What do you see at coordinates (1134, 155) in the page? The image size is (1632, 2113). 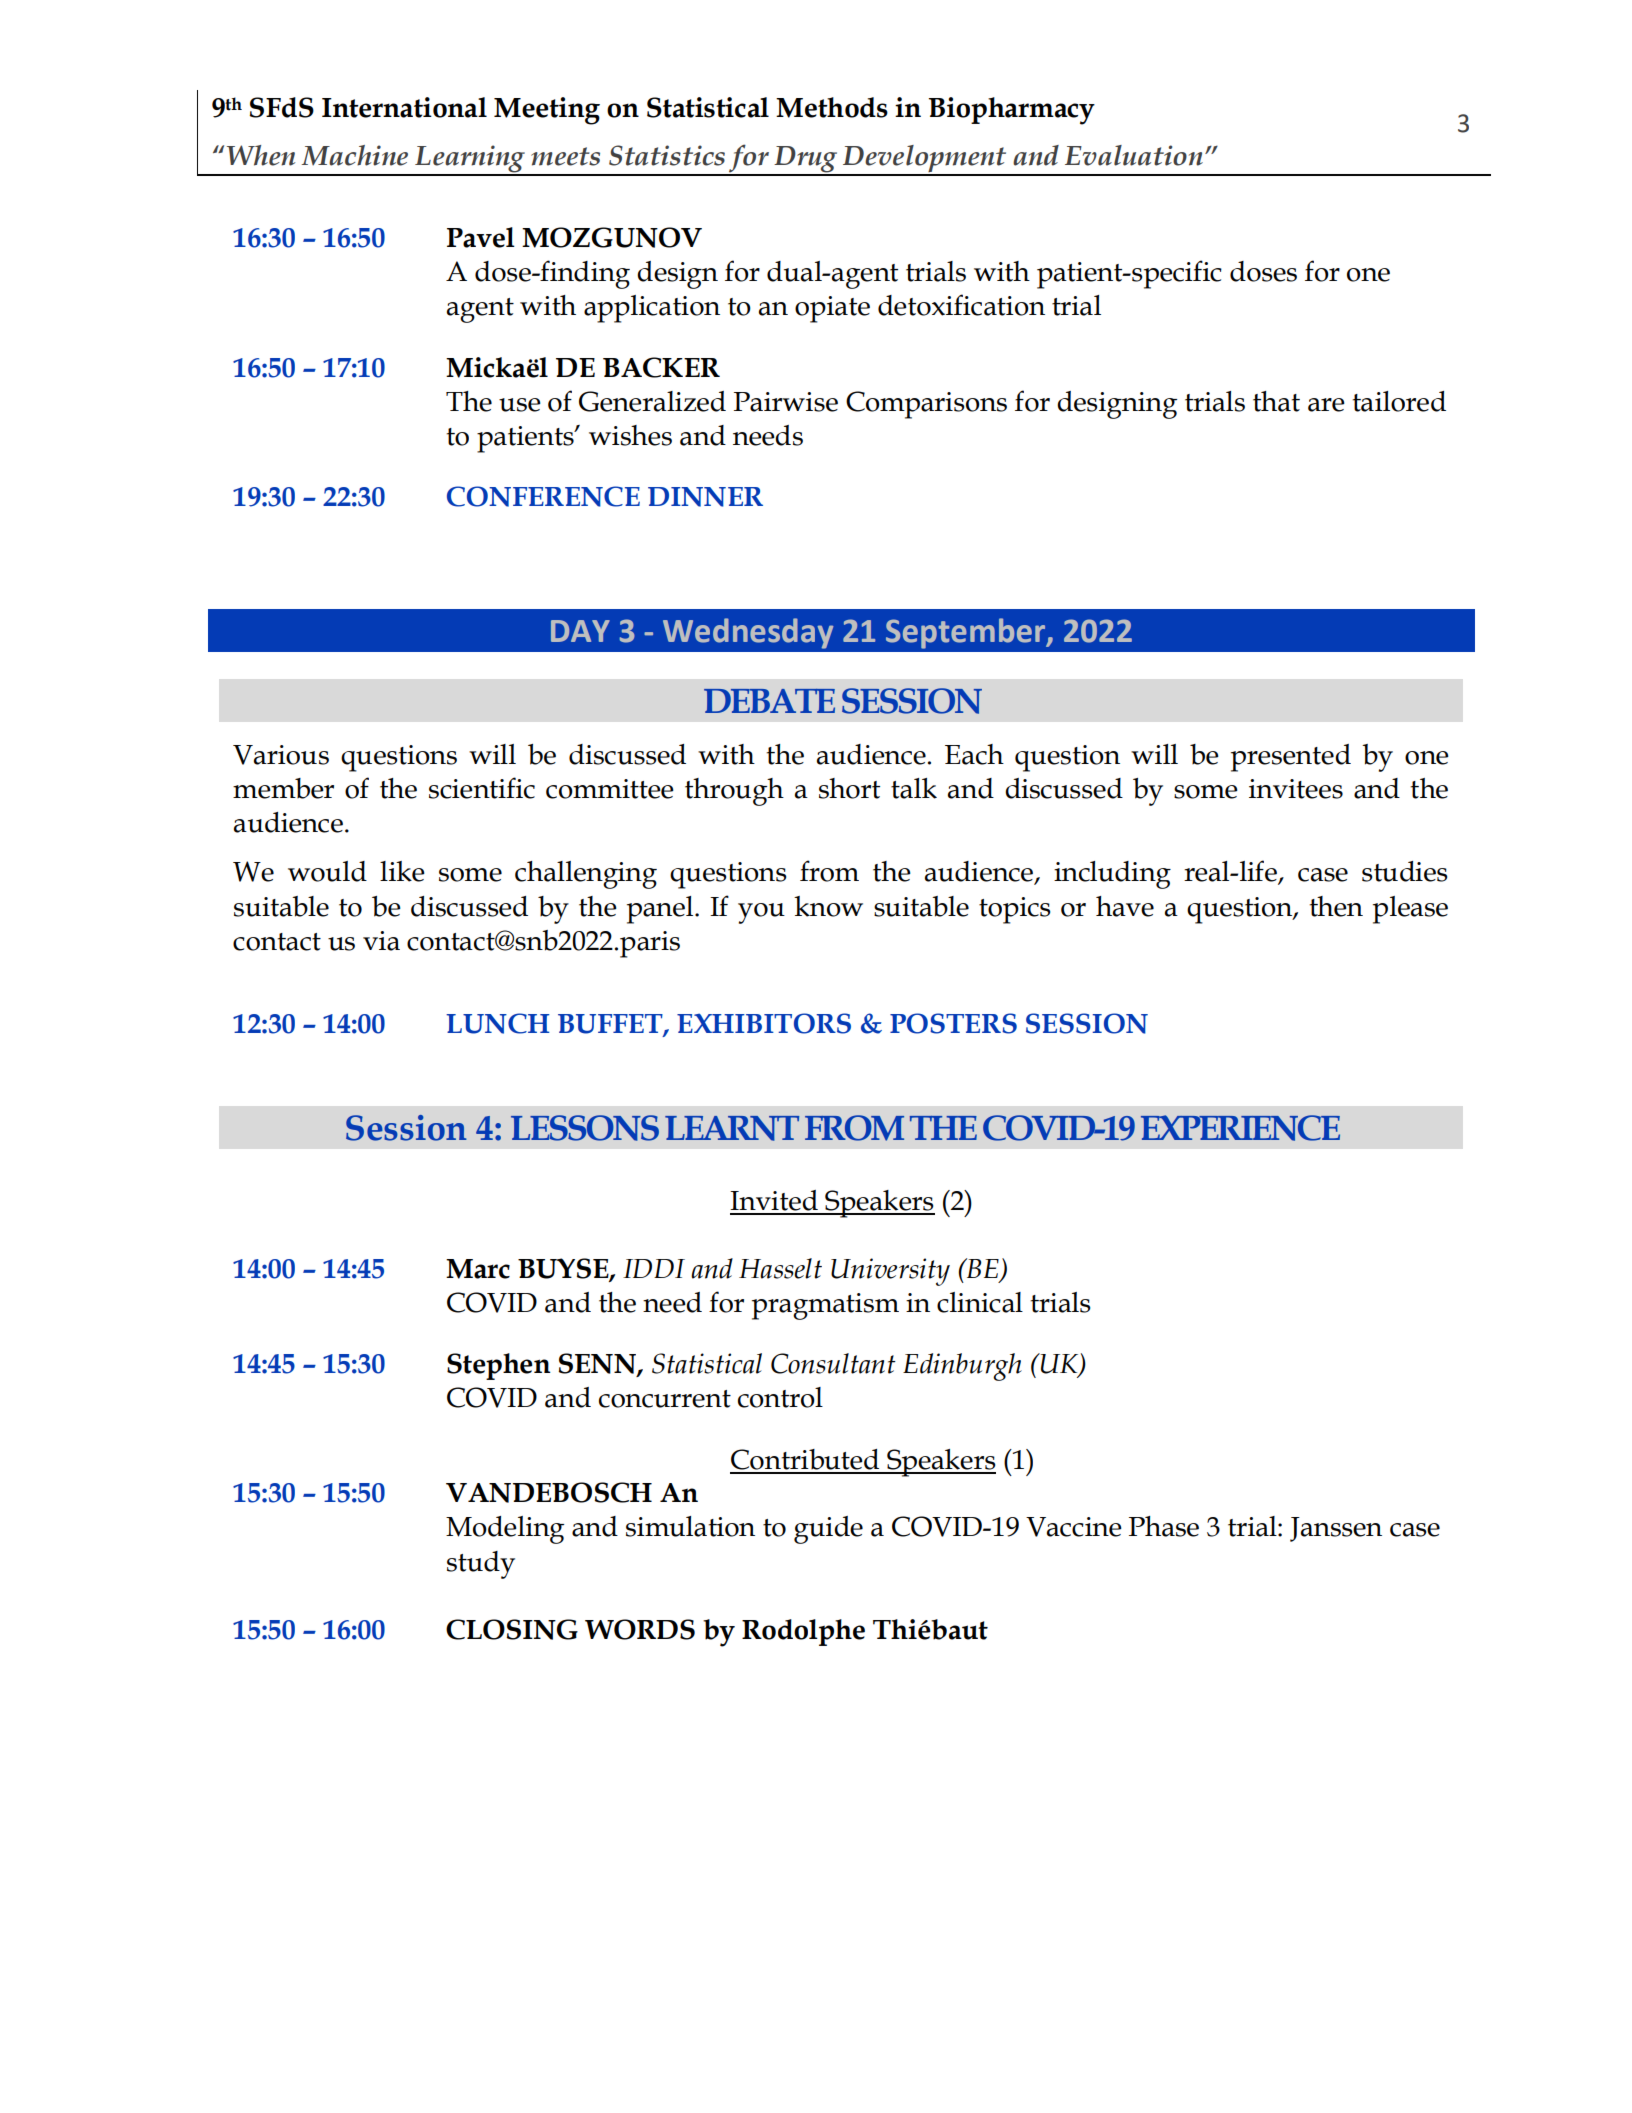 I see `Evaluation` at bounding box center [1134, 155].
